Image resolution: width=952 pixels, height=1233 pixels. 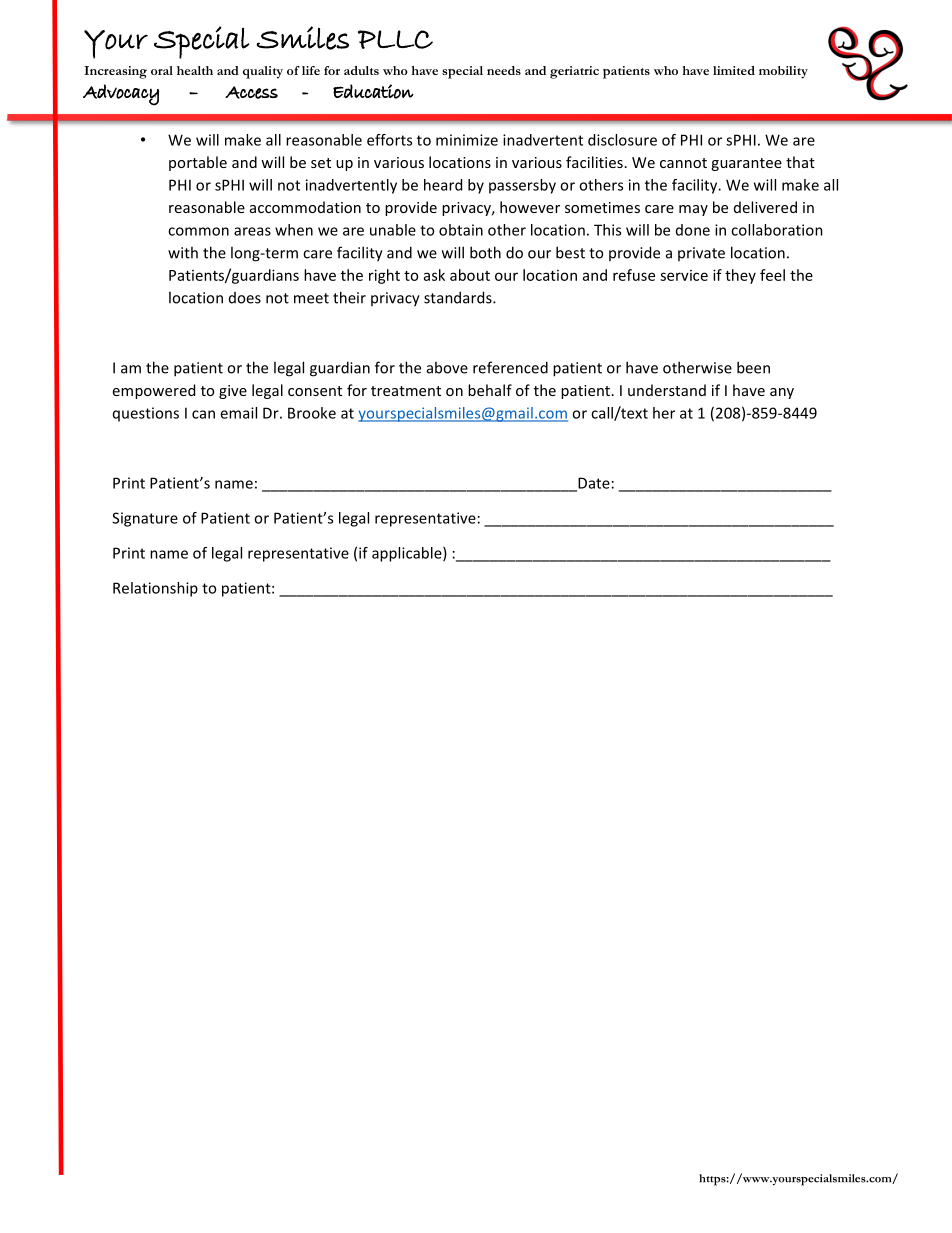 I want to click on any, so click(x=782, y=393).
